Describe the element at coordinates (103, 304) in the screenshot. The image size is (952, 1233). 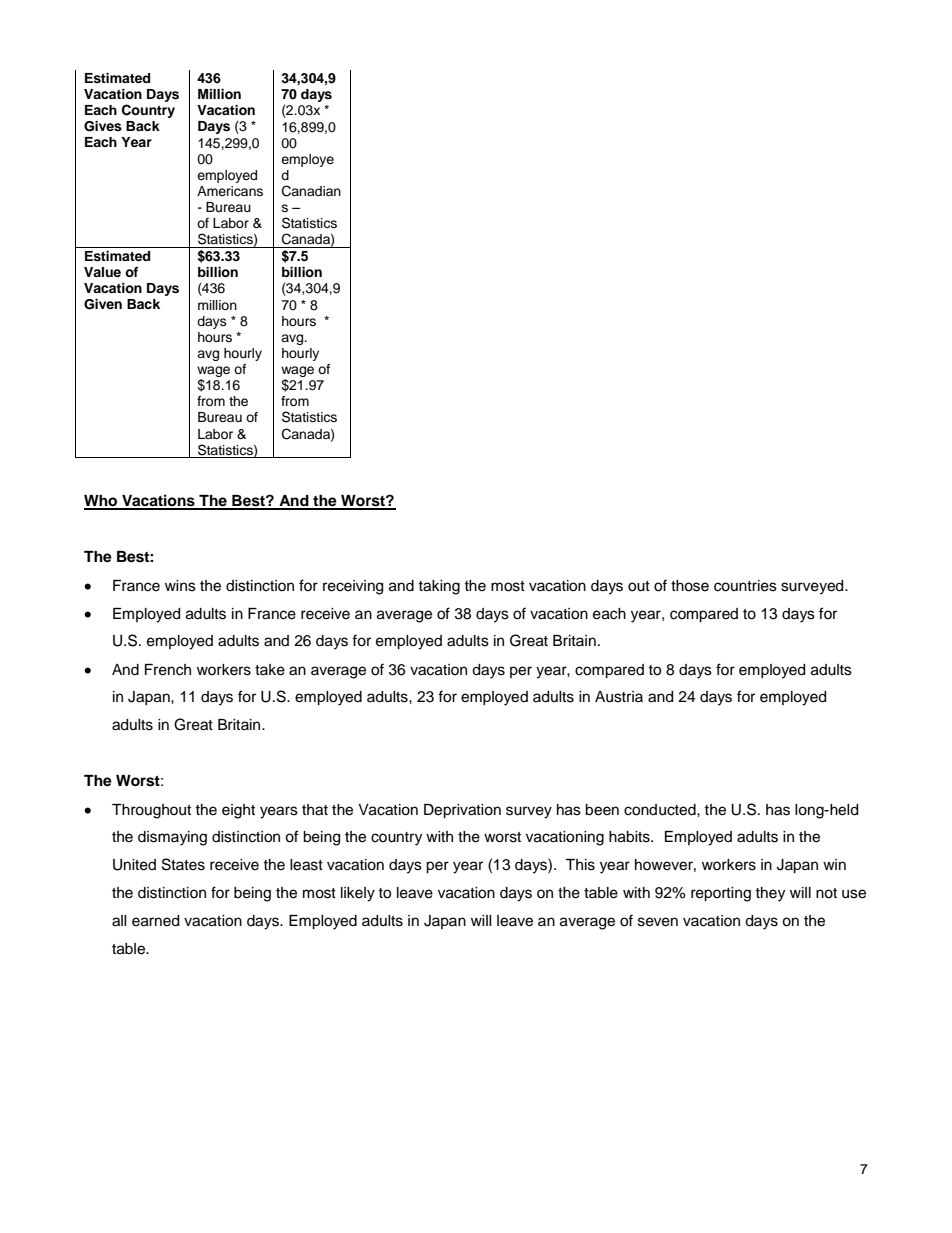
I see `Given` at that location.
